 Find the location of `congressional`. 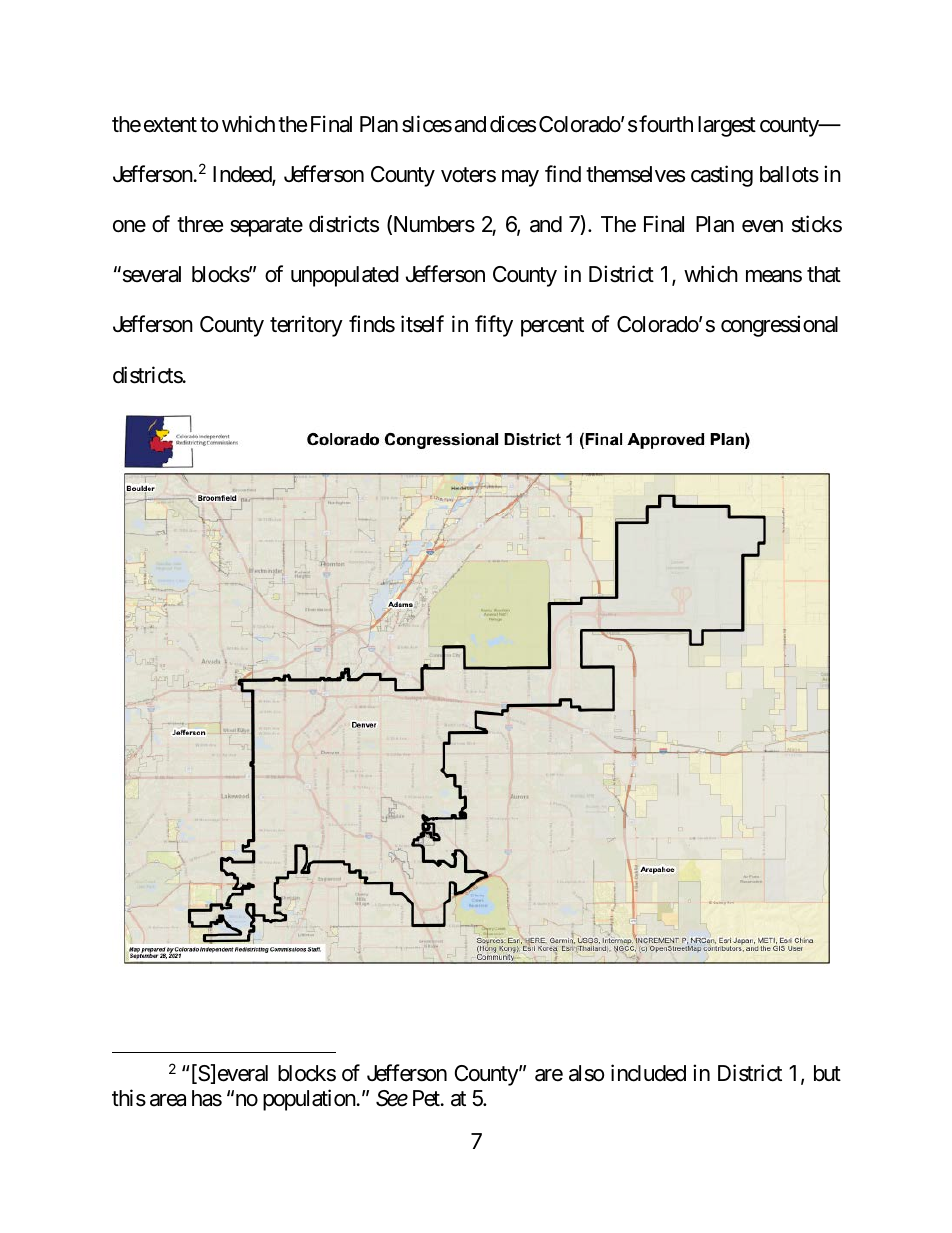

congressional is located at coordinates (779, 326).
